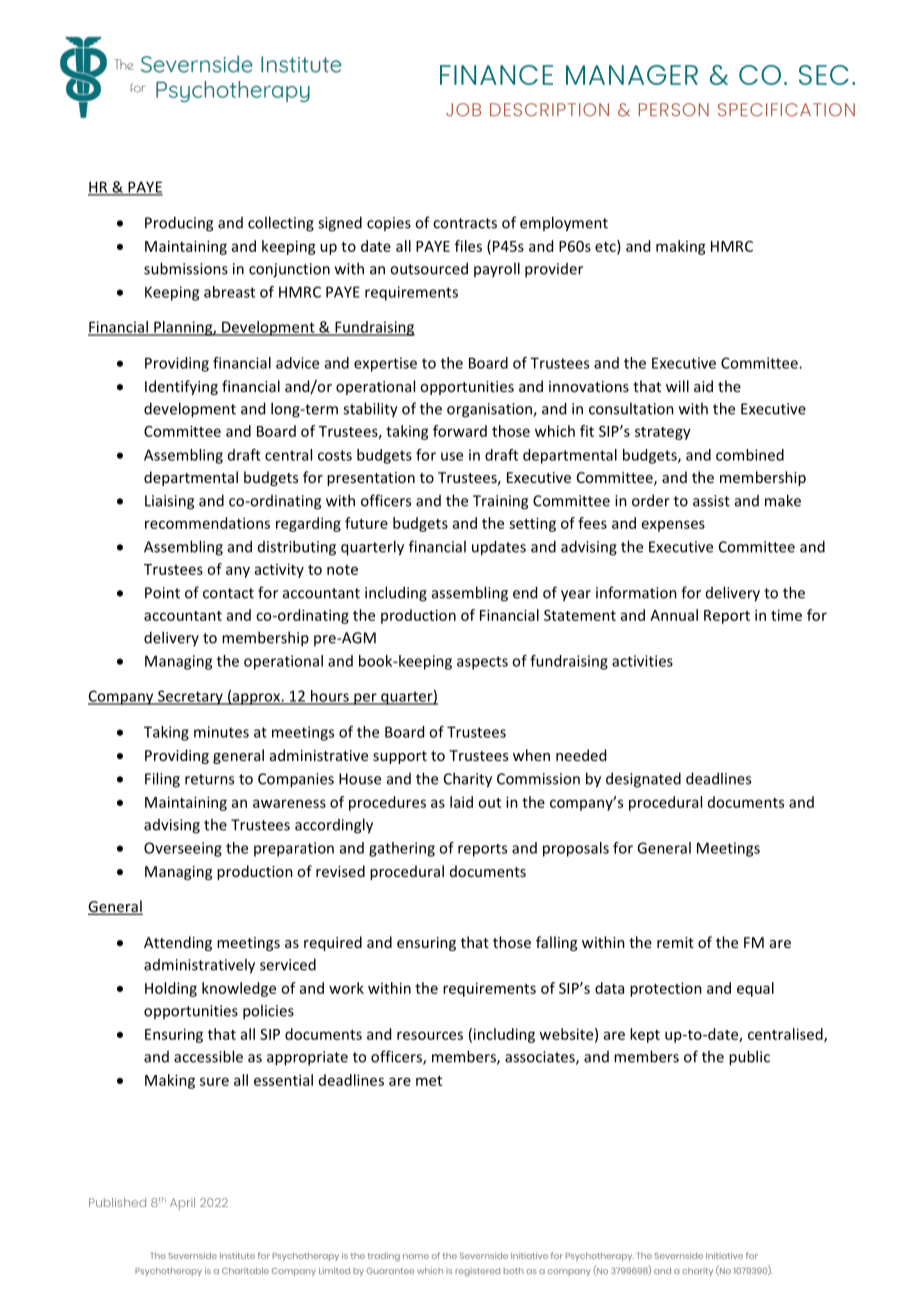  I want to click on forward, so click(460, 431).
